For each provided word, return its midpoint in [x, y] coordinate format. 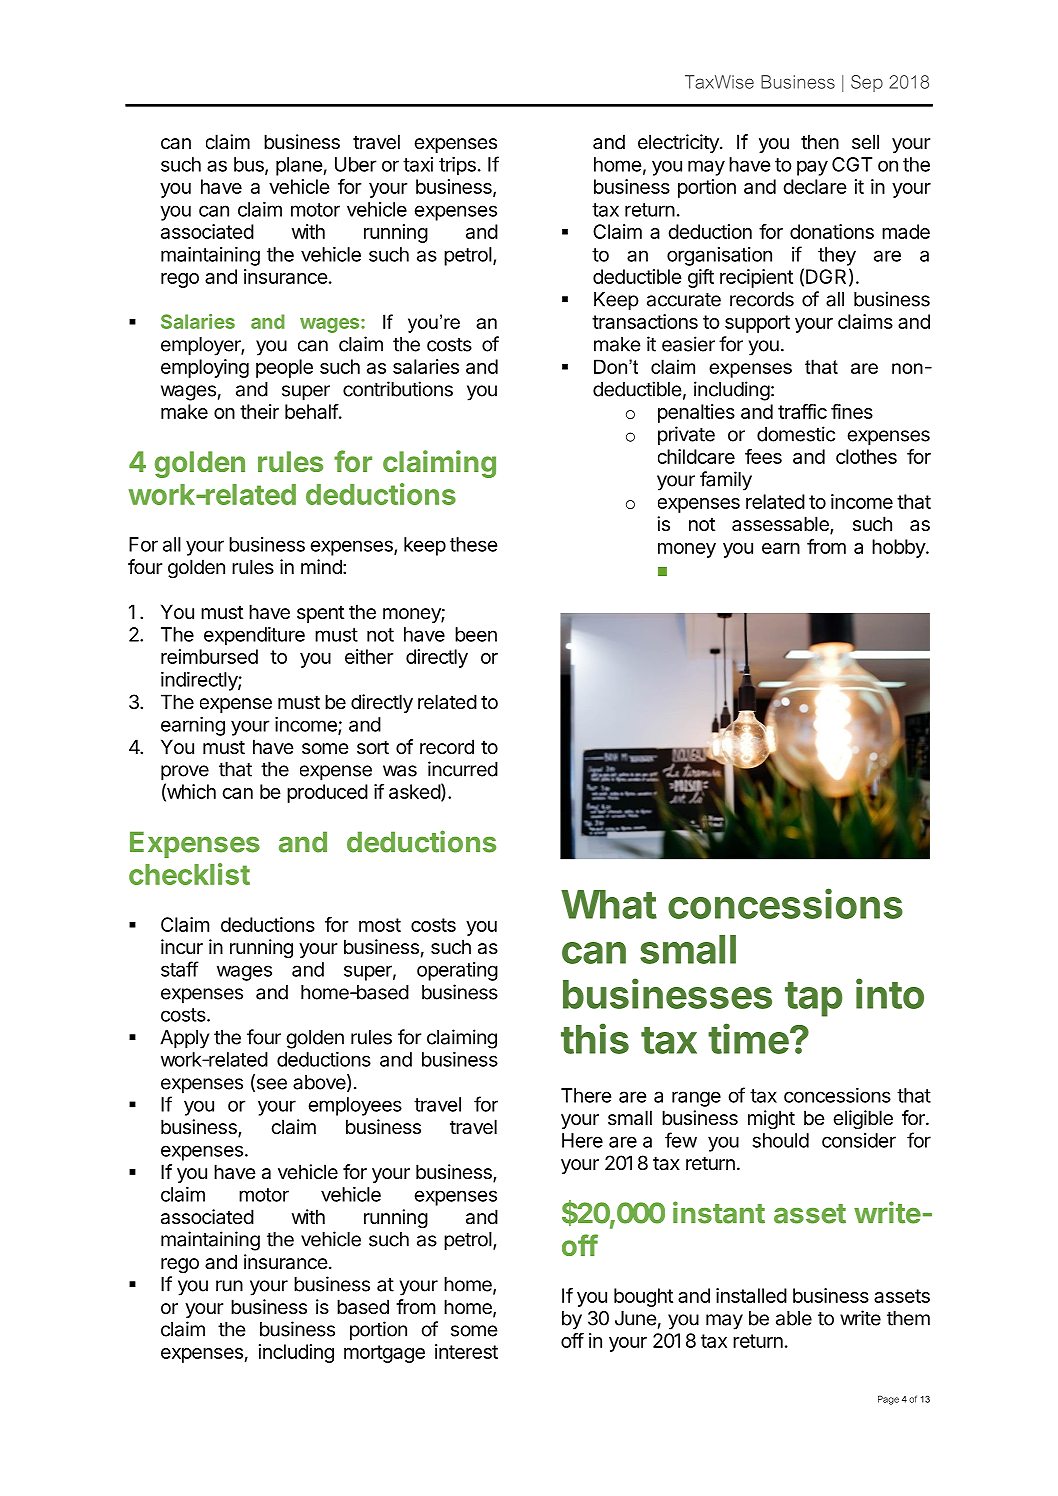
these [473, 544]
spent [320, 614]
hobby [899, 548]
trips [457, 166]
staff [180, 969]
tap [813, 999]
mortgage [384, 1354]
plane [299, 166]
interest [466, 1351]
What [609, 904]
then [820, 142]
